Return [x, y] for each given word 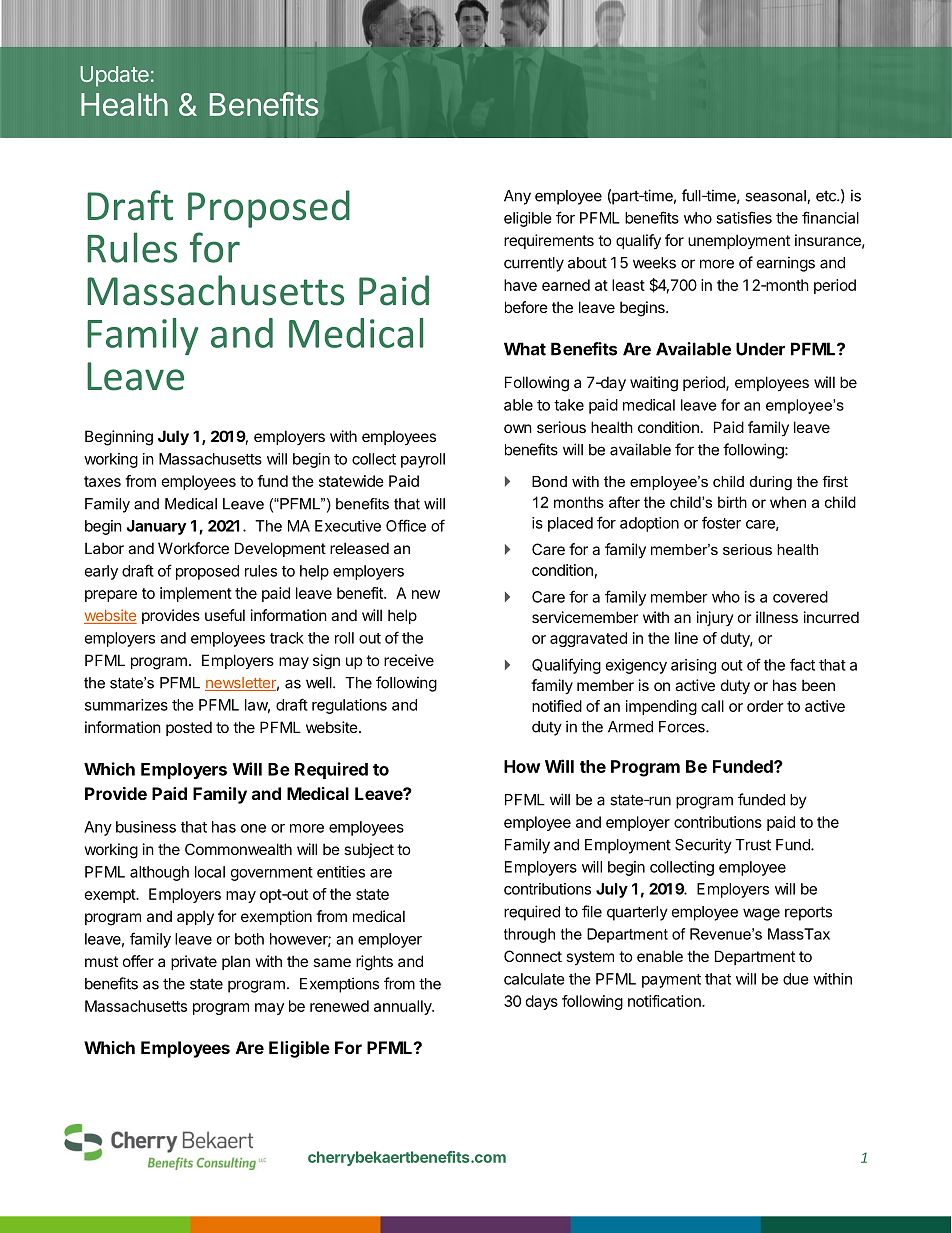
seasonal [776, 197]
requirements [549, 241]
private [194, 962]
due [796, 979]
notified [557, 706]
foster [721, 522]
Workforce [193, 548]
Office [406, 525]
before [526, 307]
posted [189, 728]
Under [760, 349]
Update [114, 76]
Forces [683, 727]
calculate [534, 979]
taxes [102, 481]
